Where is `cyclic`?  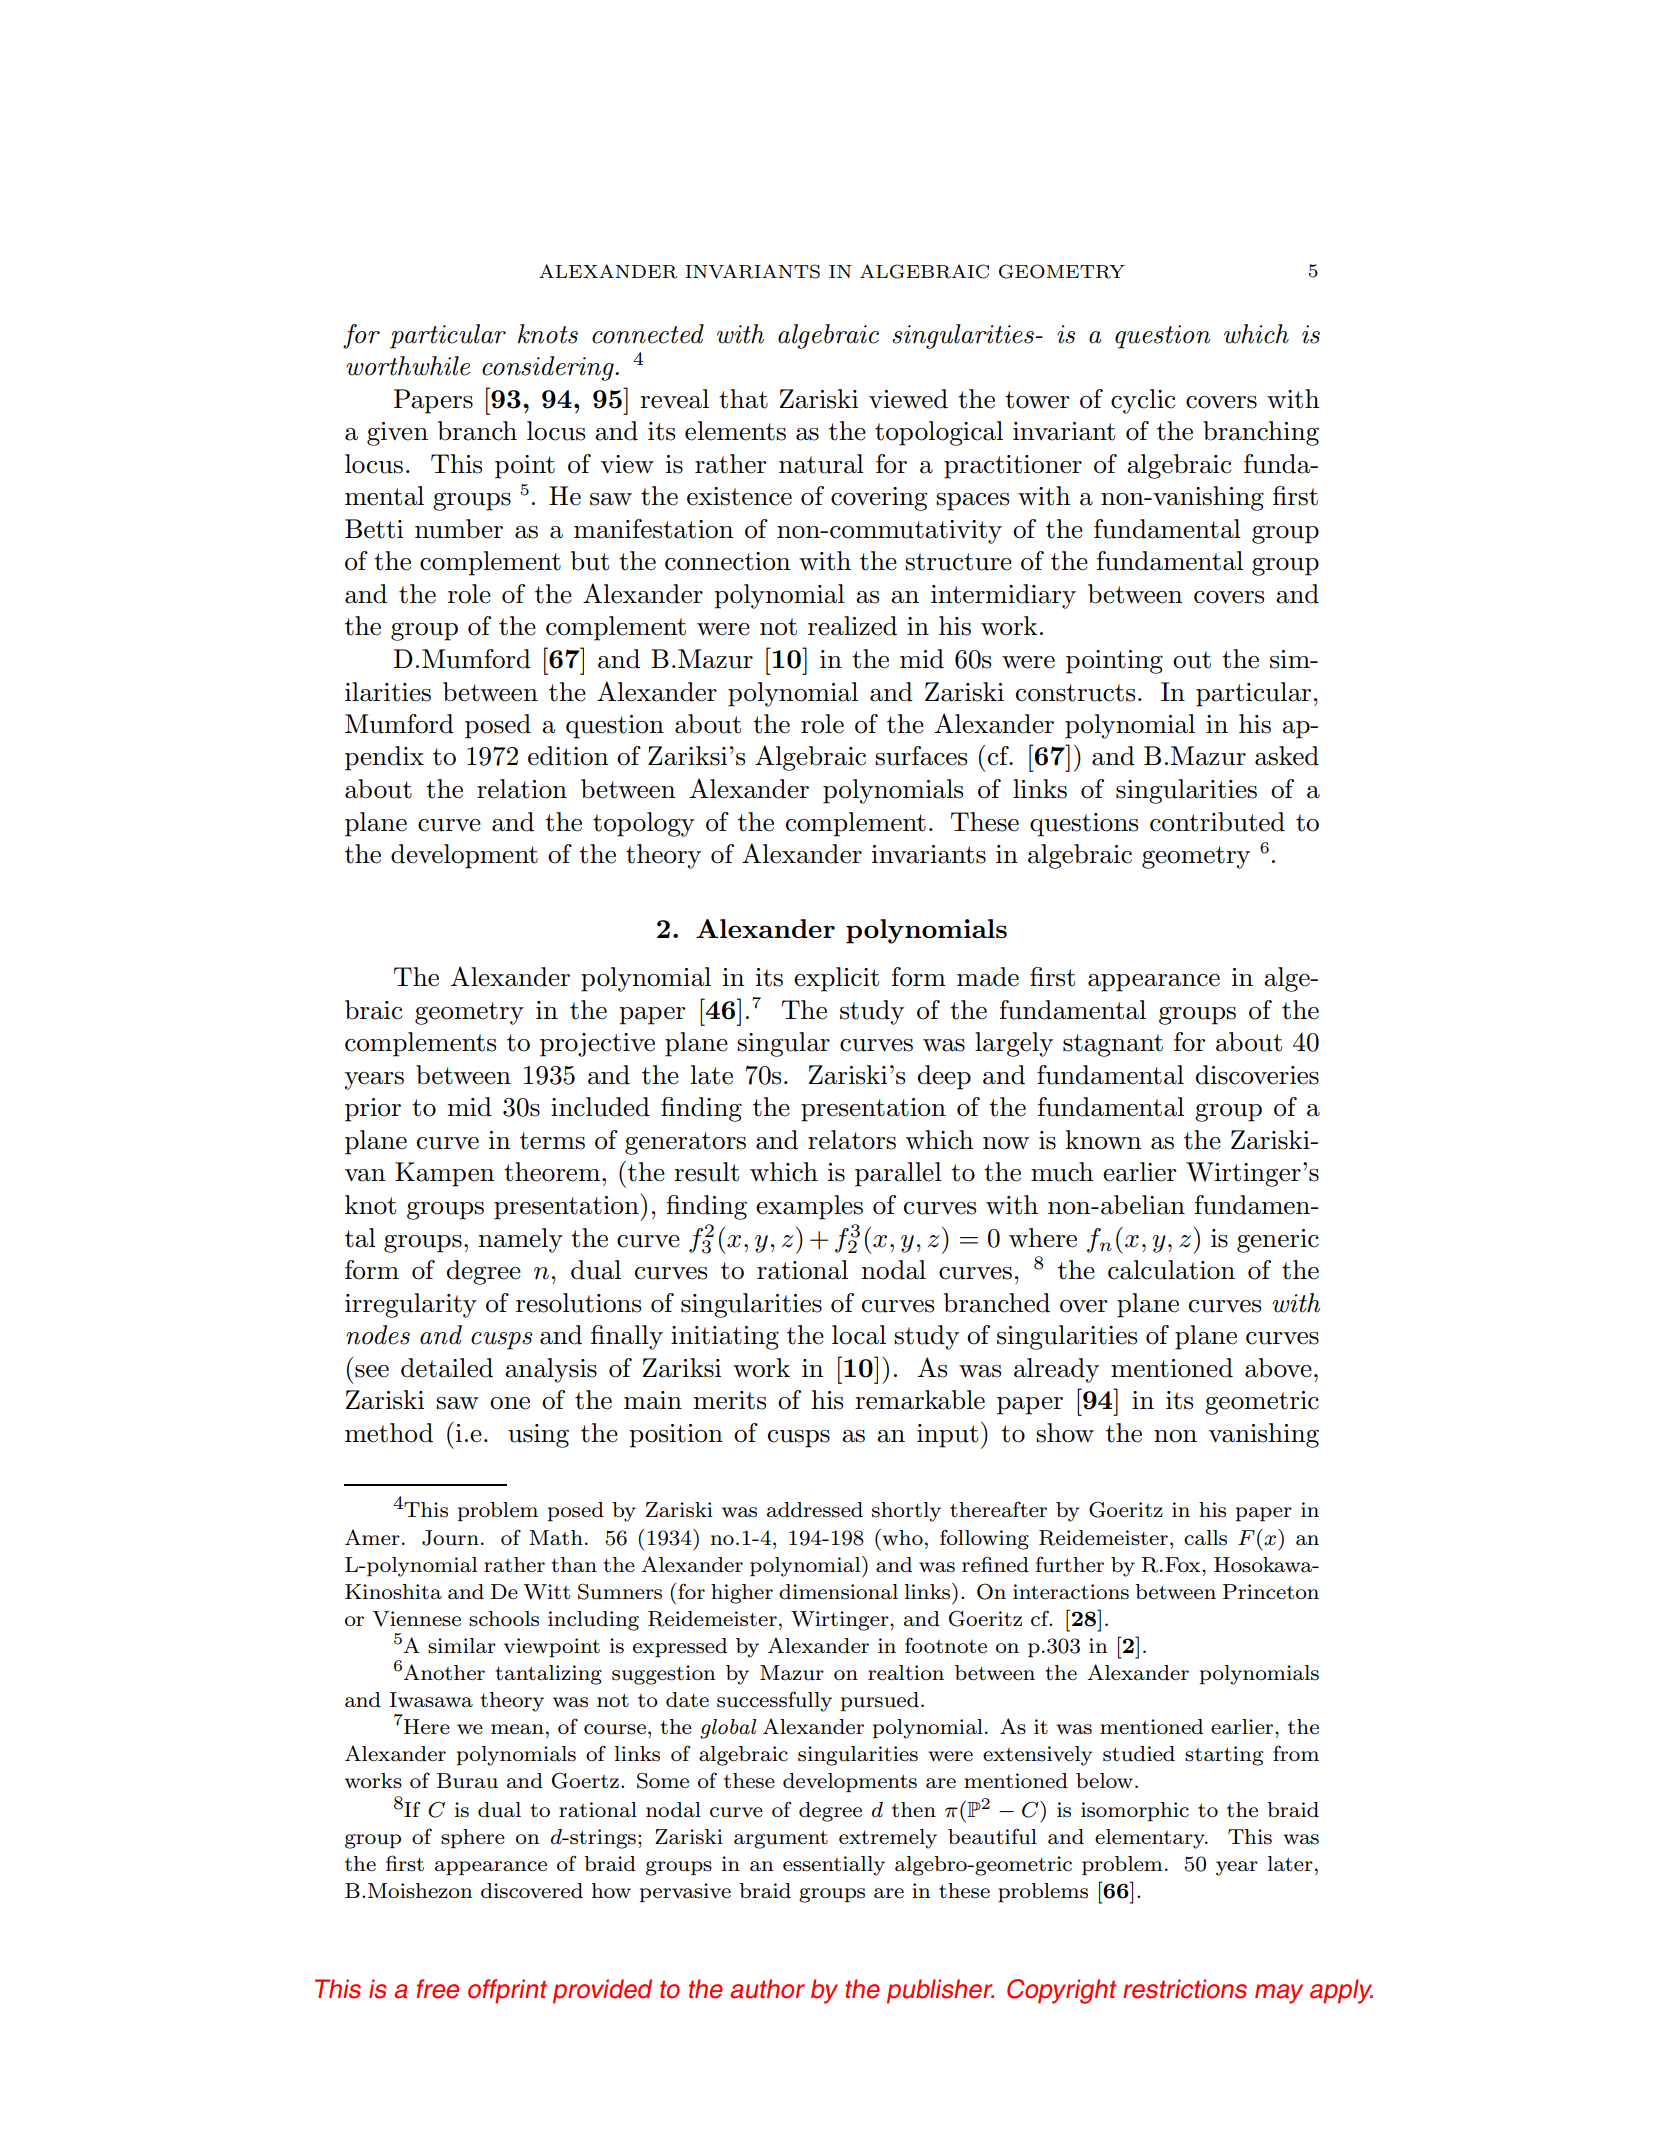
cyclic is located at coordinates (1143, 401).
